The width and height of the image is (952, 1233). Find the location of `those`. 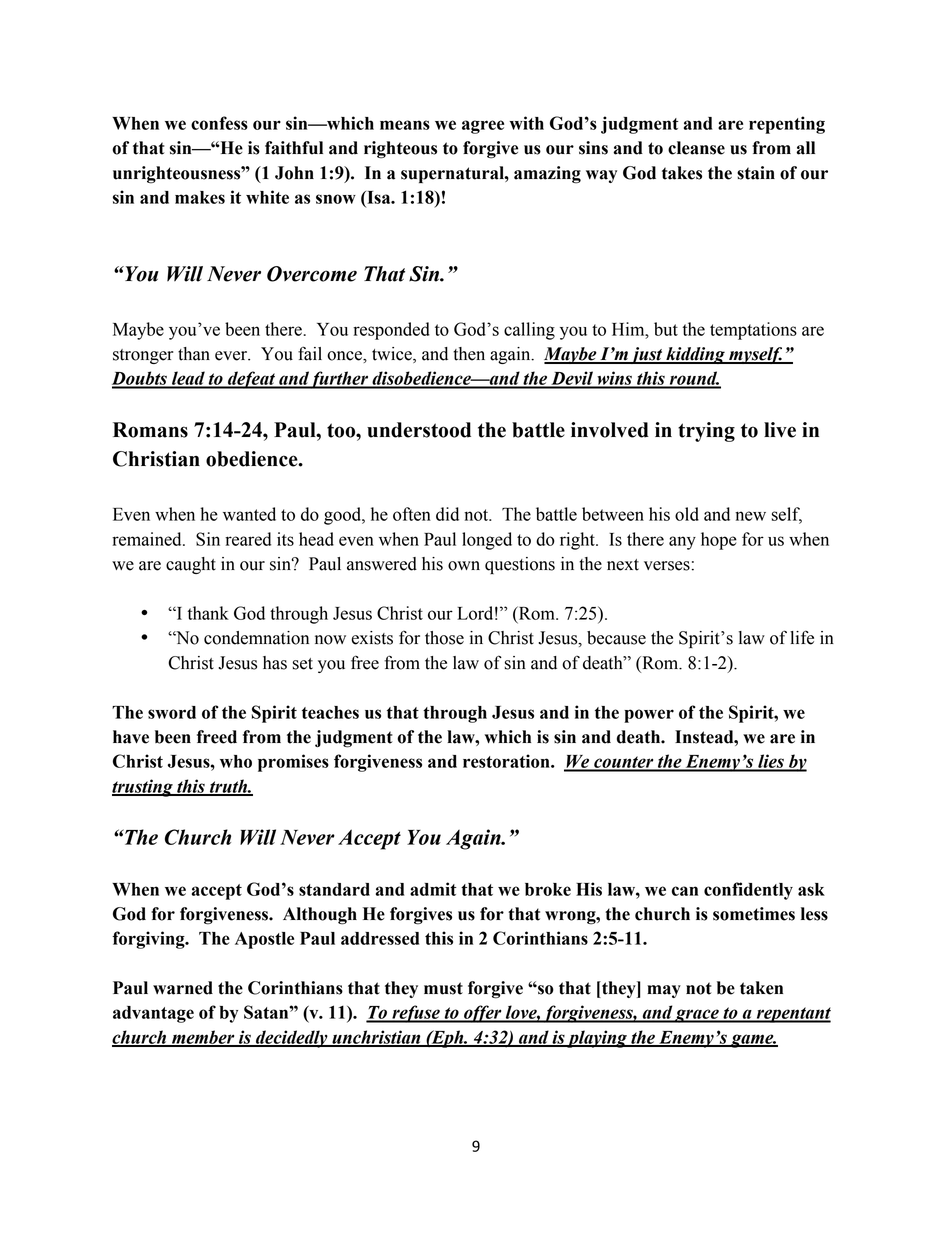

those is located at coordinates (444, 638).
